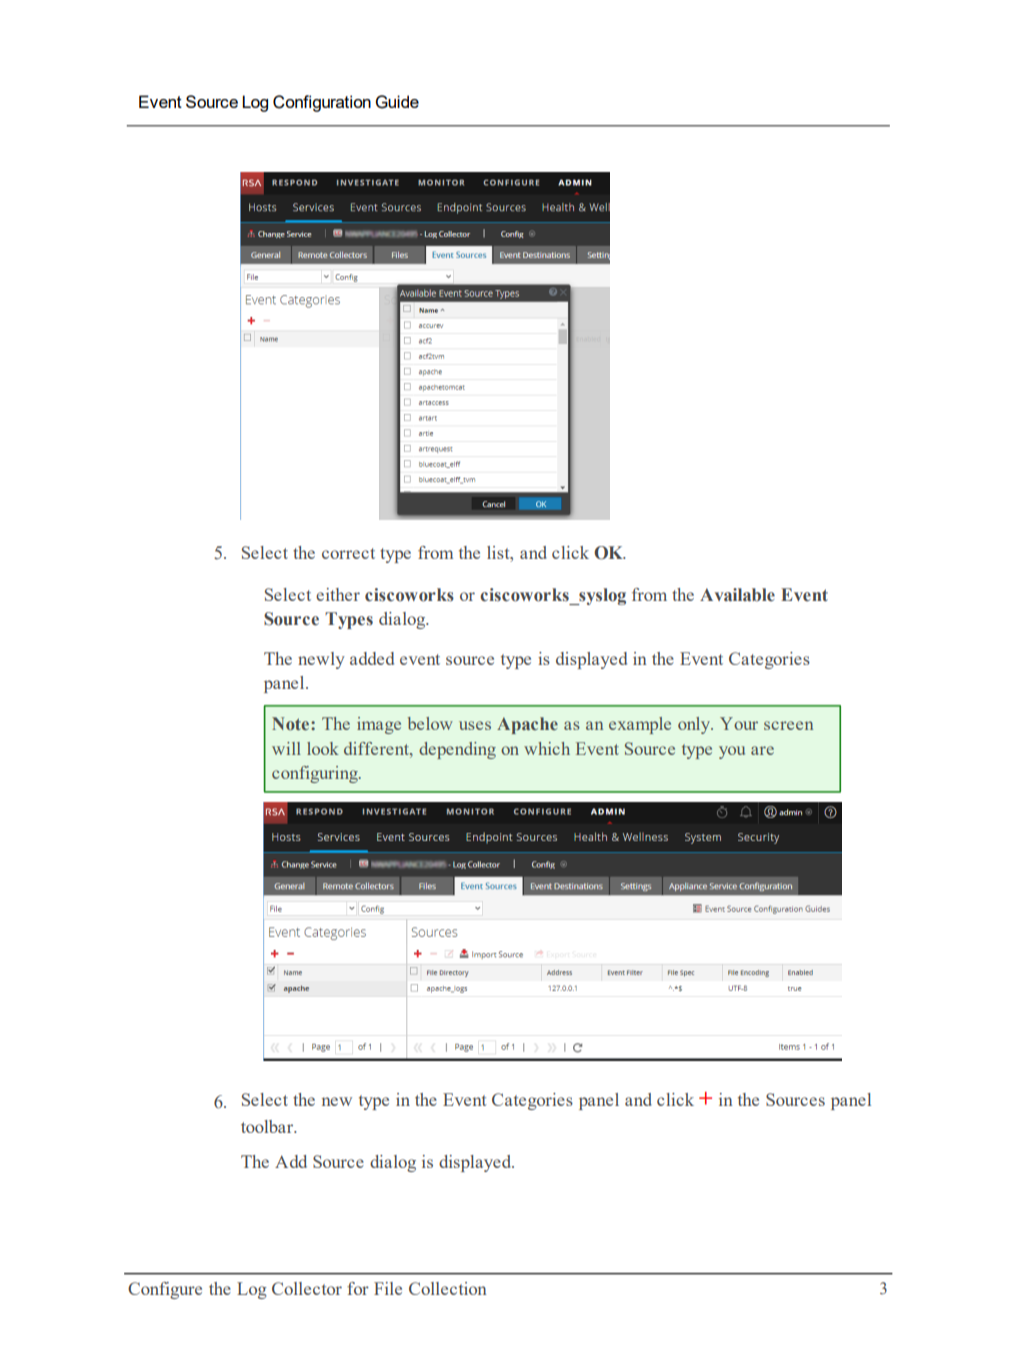 The image size is (1014, 1351). What do you see at coordinates (739, 723) in the image?
I see `Your` at bounding box center [739, 723].
